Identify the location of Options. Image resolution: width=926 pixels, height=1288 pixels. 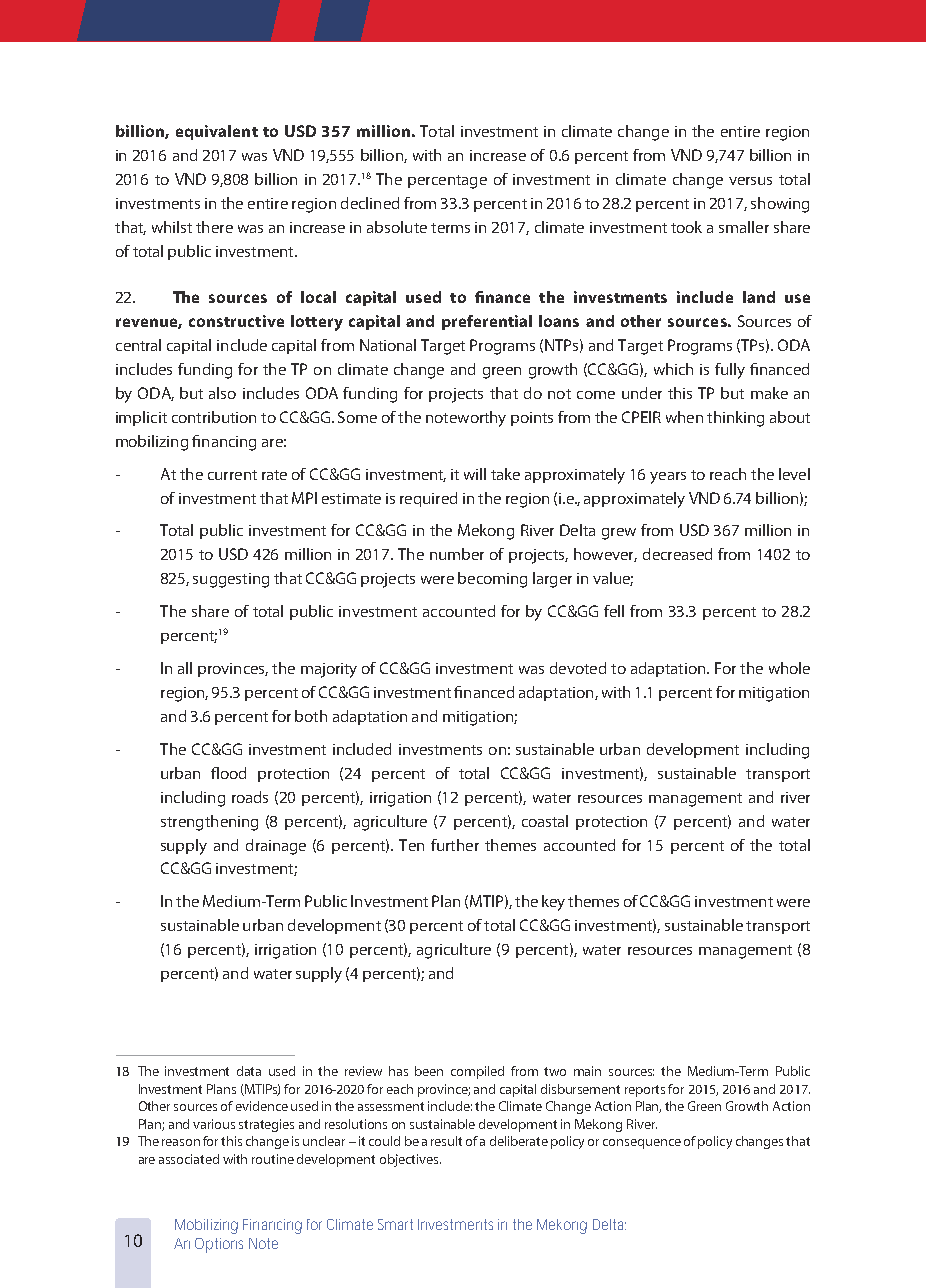
(219, 1245).
